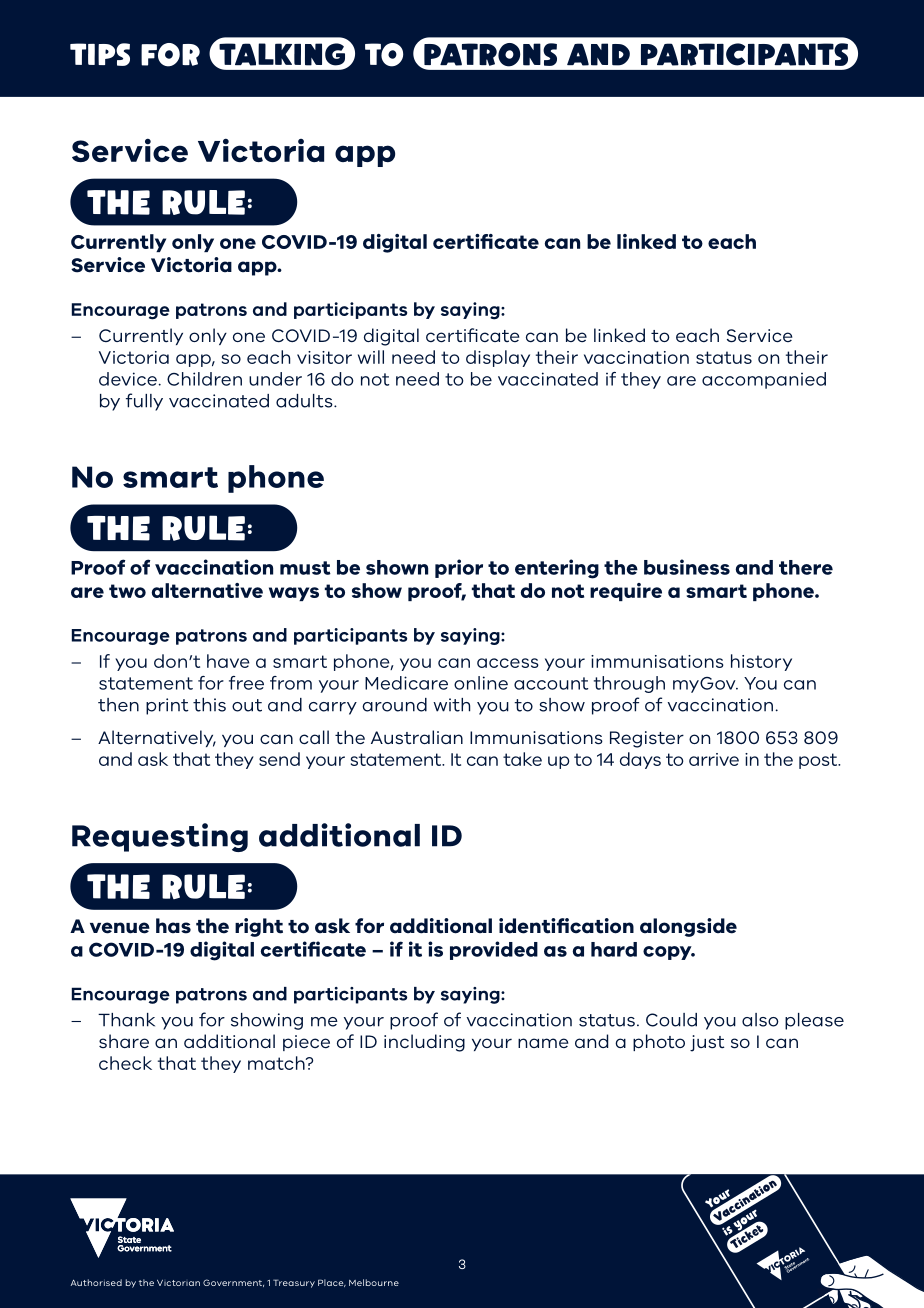 The width and height of the screenshot is (924, 1308). What do you see at coordinates (100, 54) in the screenshot?
I see `TIPS` at bounding box center [100, 54].
